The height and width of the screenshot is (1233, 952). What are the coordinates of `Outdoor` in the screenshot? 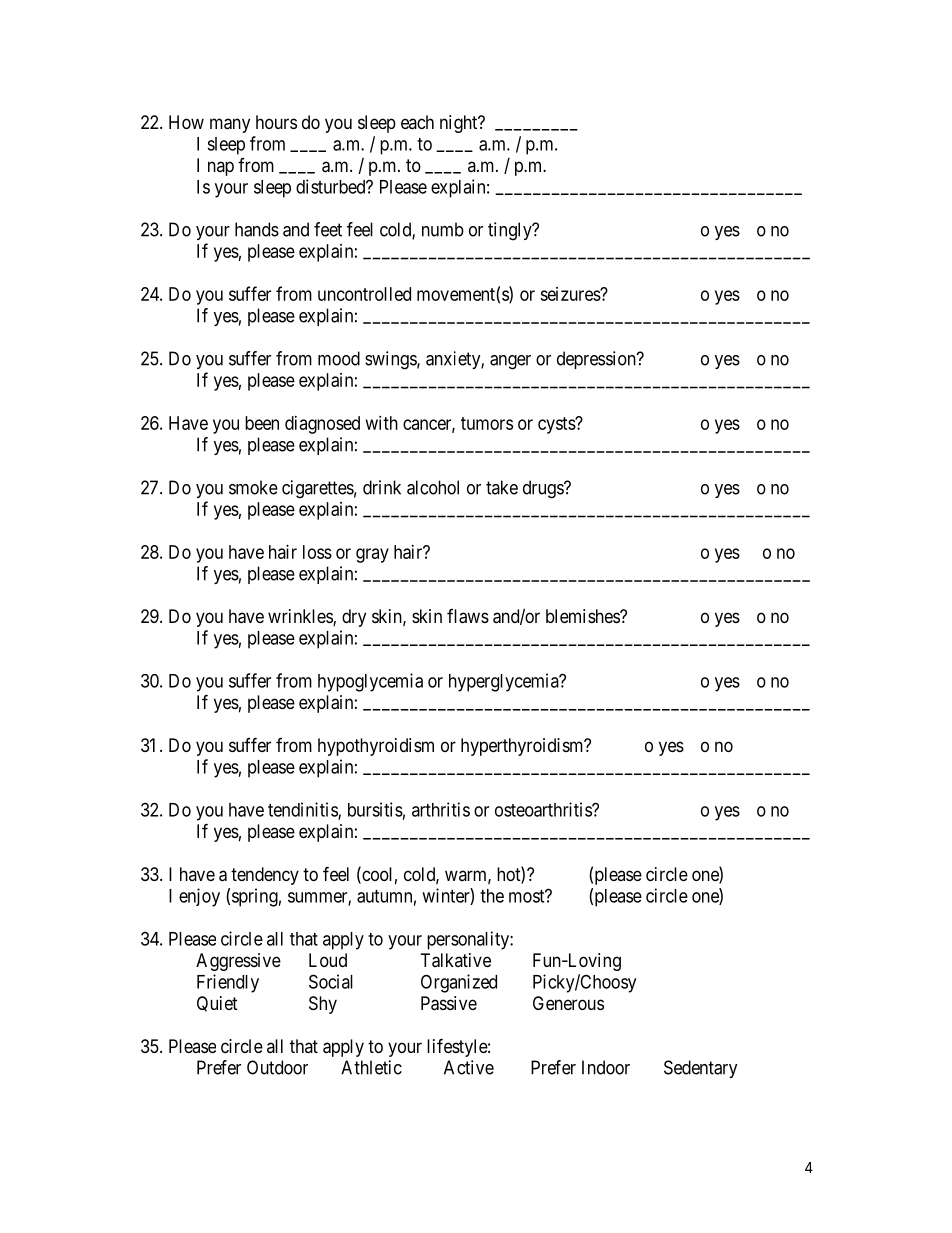 It's located at (277, 1067).
